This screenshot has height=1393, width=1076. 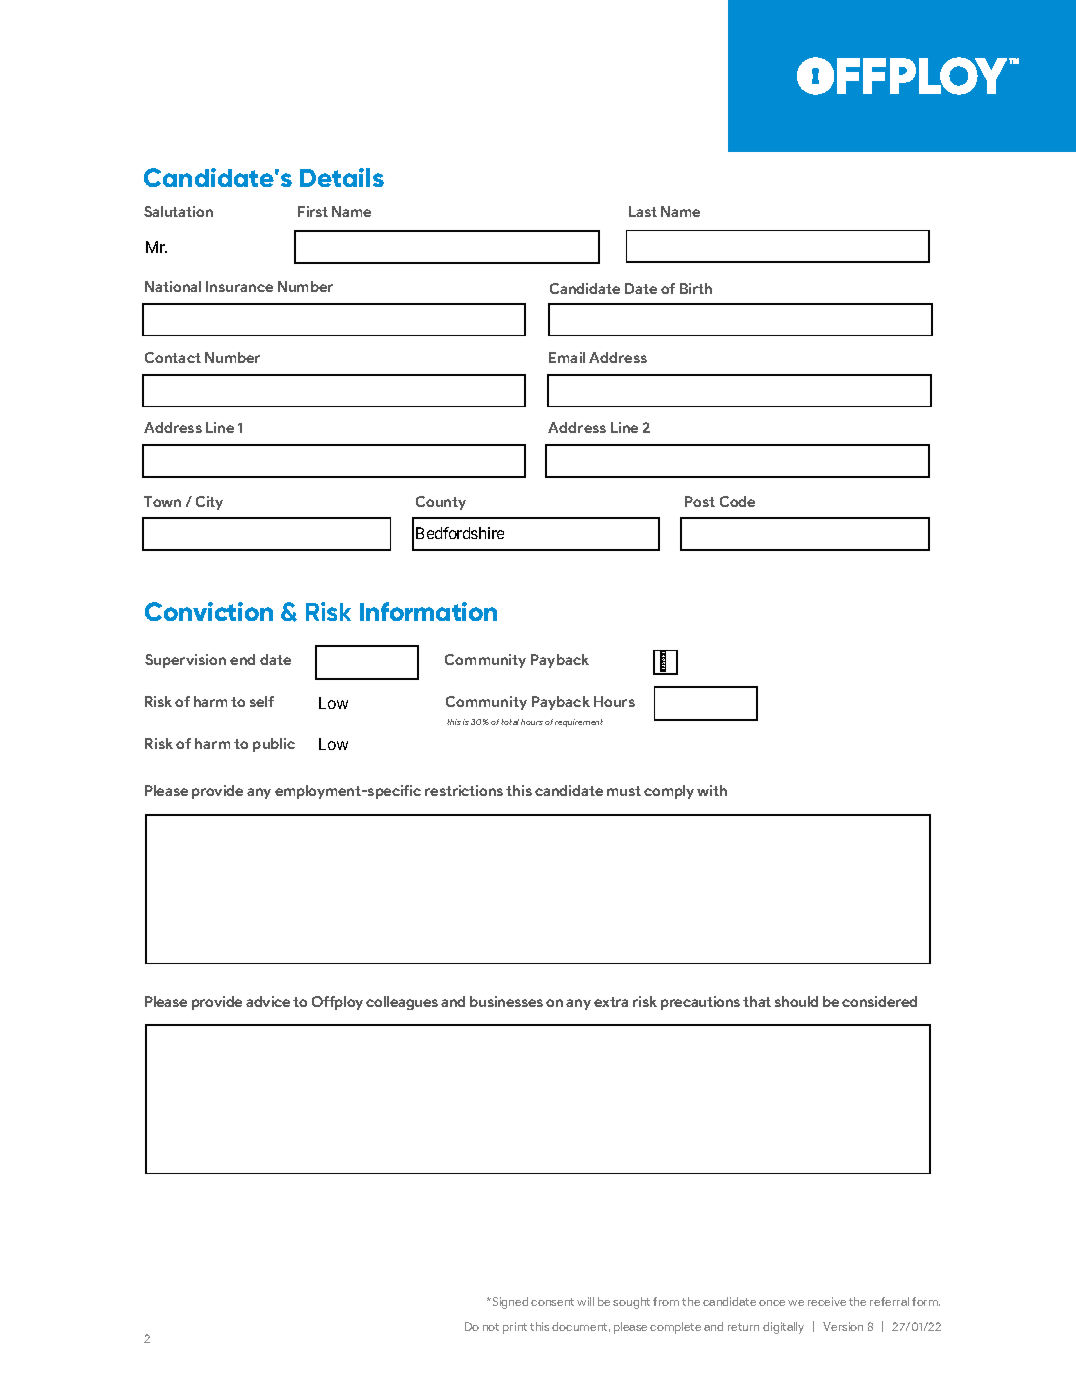 I want to click on Last, so click(x=643, y=211).
